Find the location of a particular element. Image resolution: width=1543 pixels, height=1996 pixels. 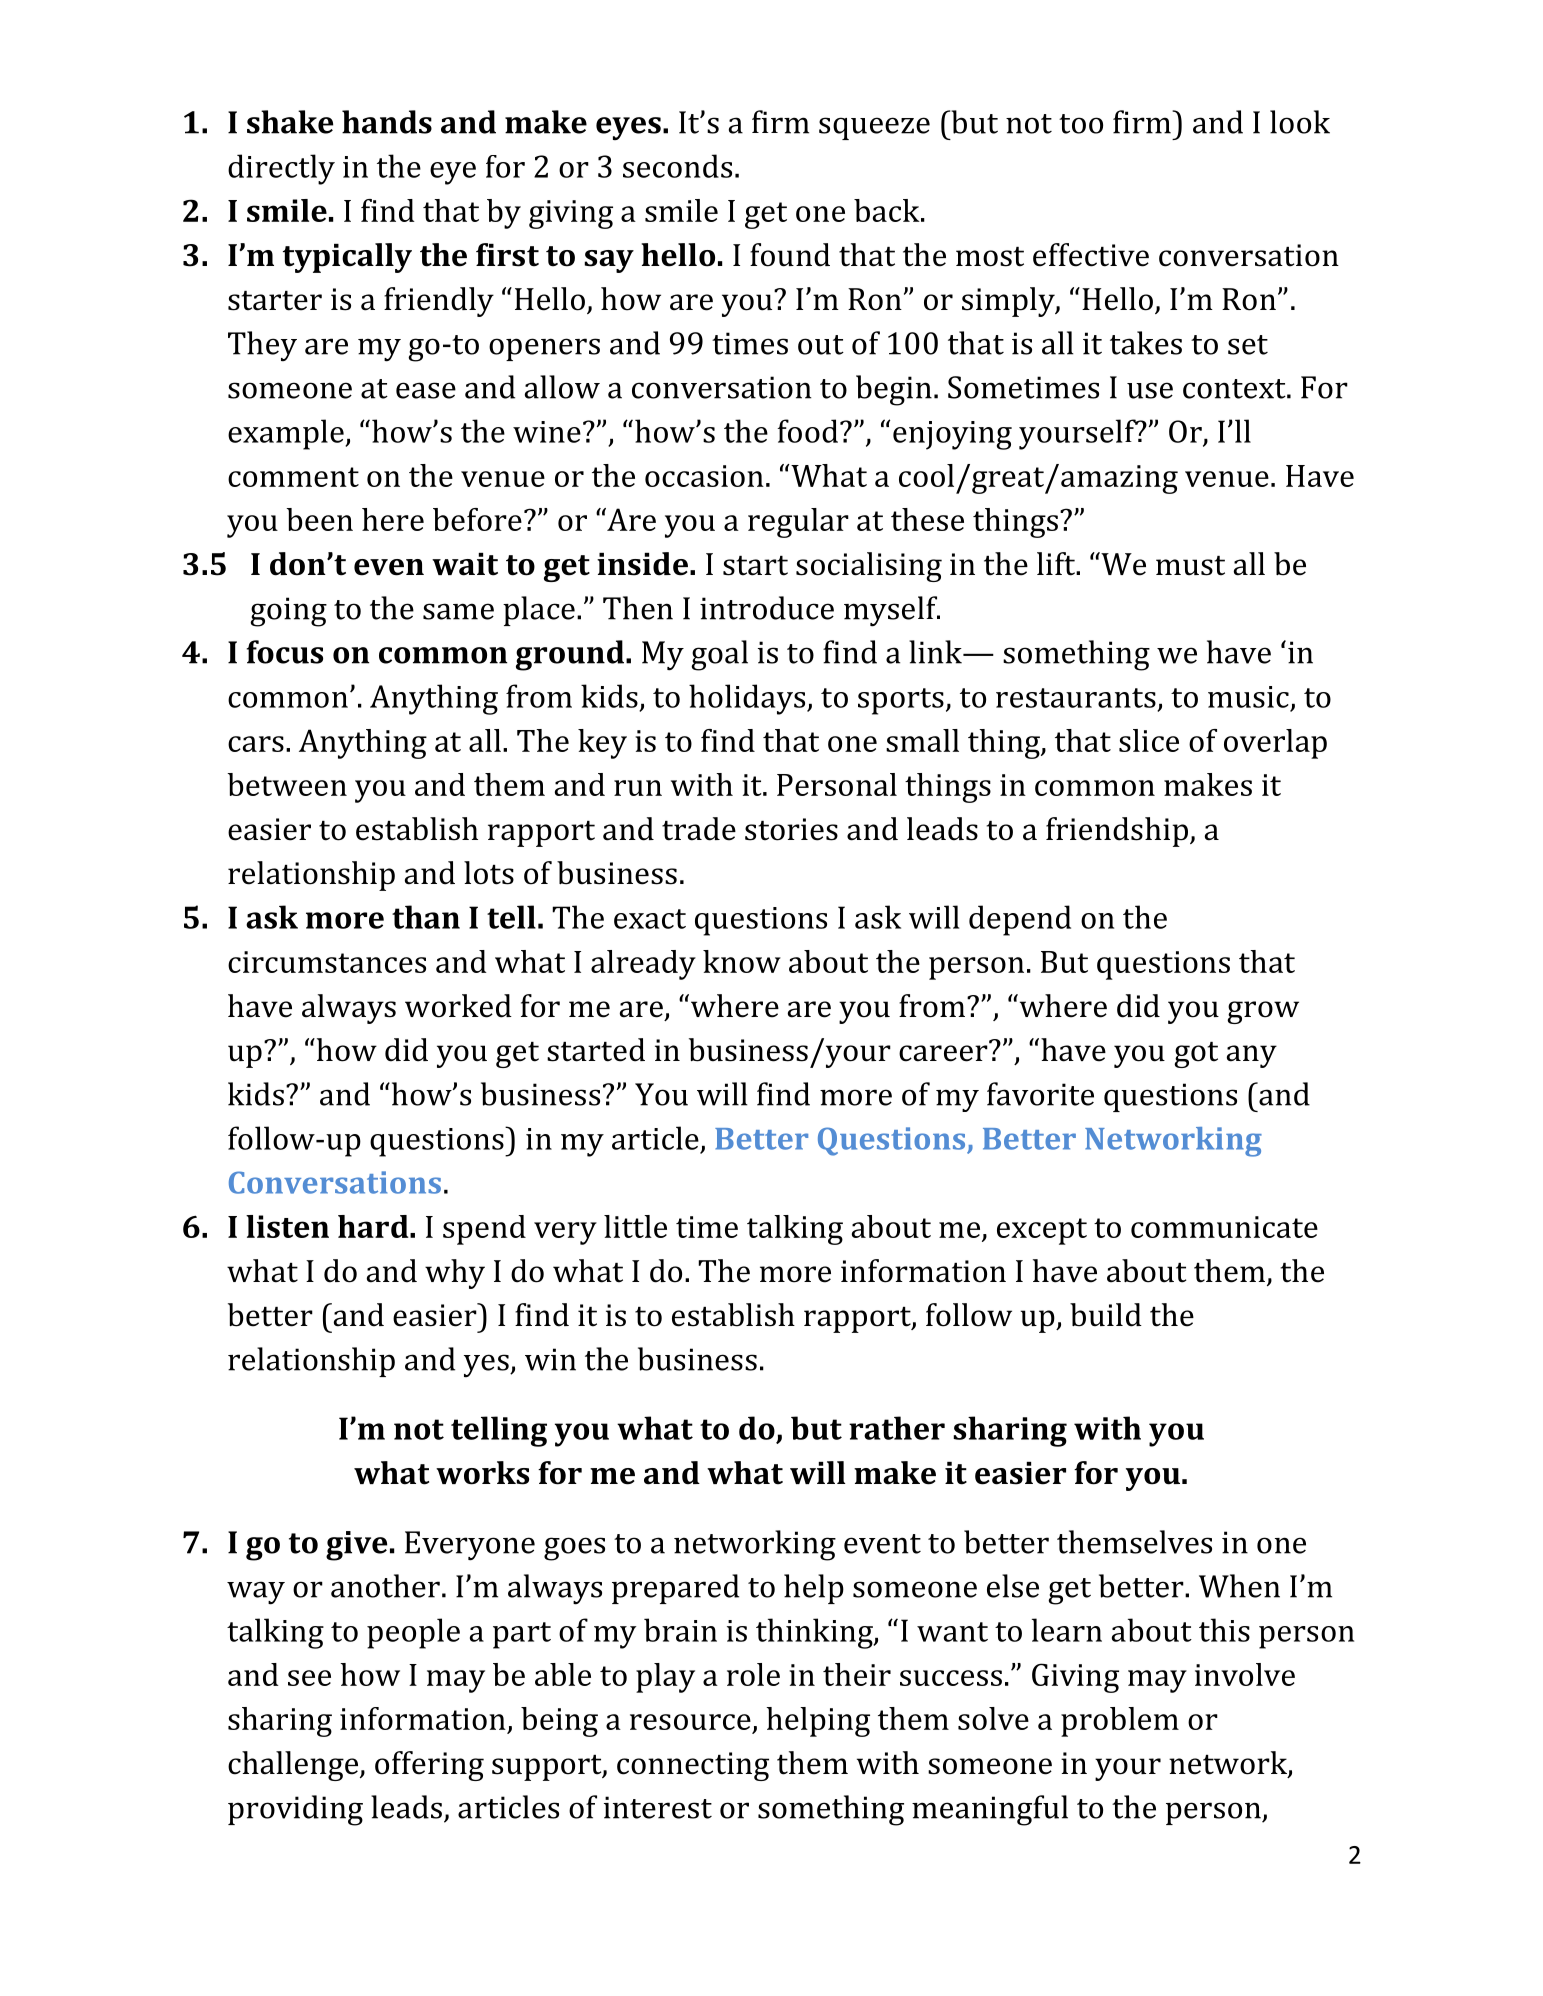

hands is located at coordinates (387, 122).
